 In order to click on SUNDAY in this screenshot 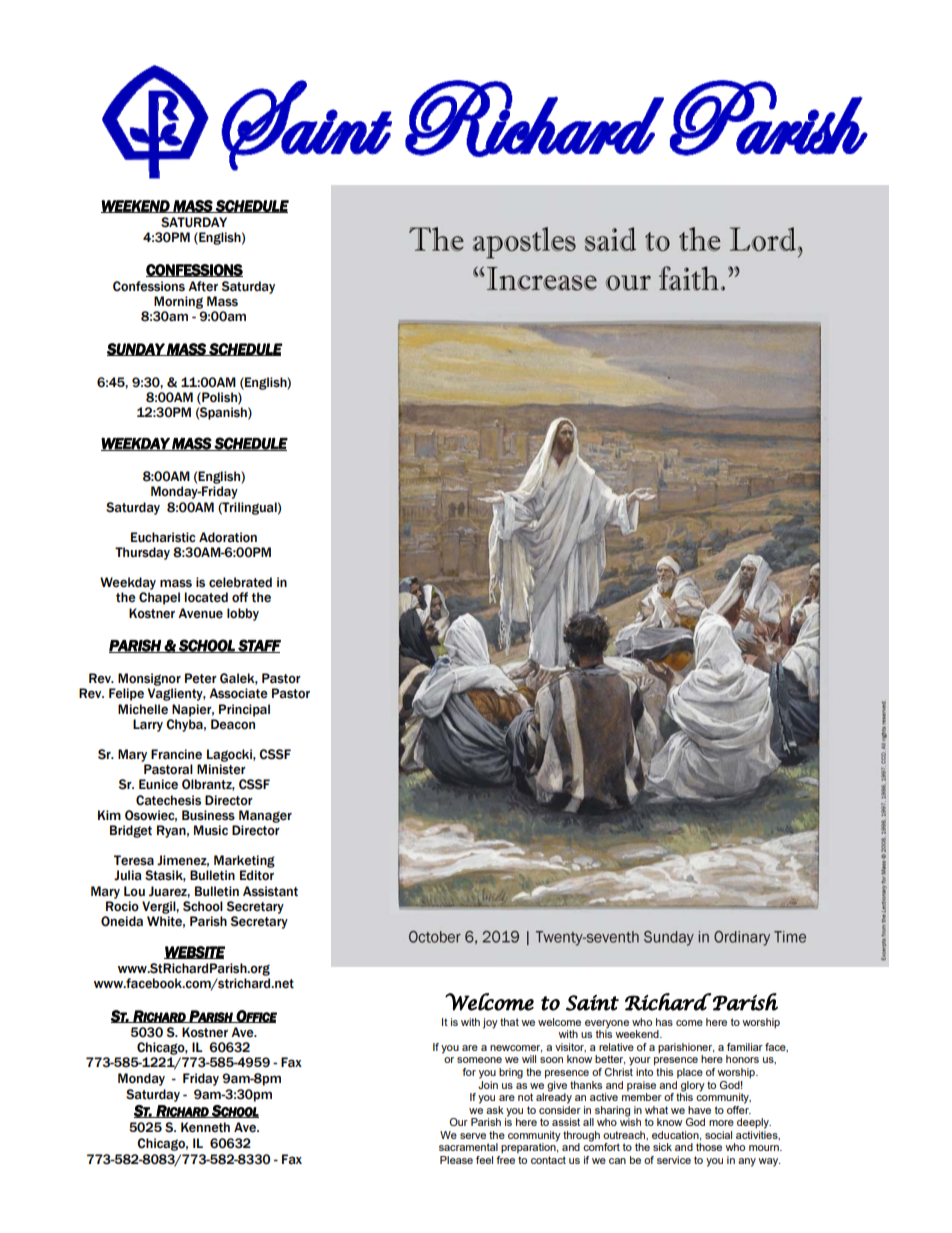, I will do `click(136, 349)`.
